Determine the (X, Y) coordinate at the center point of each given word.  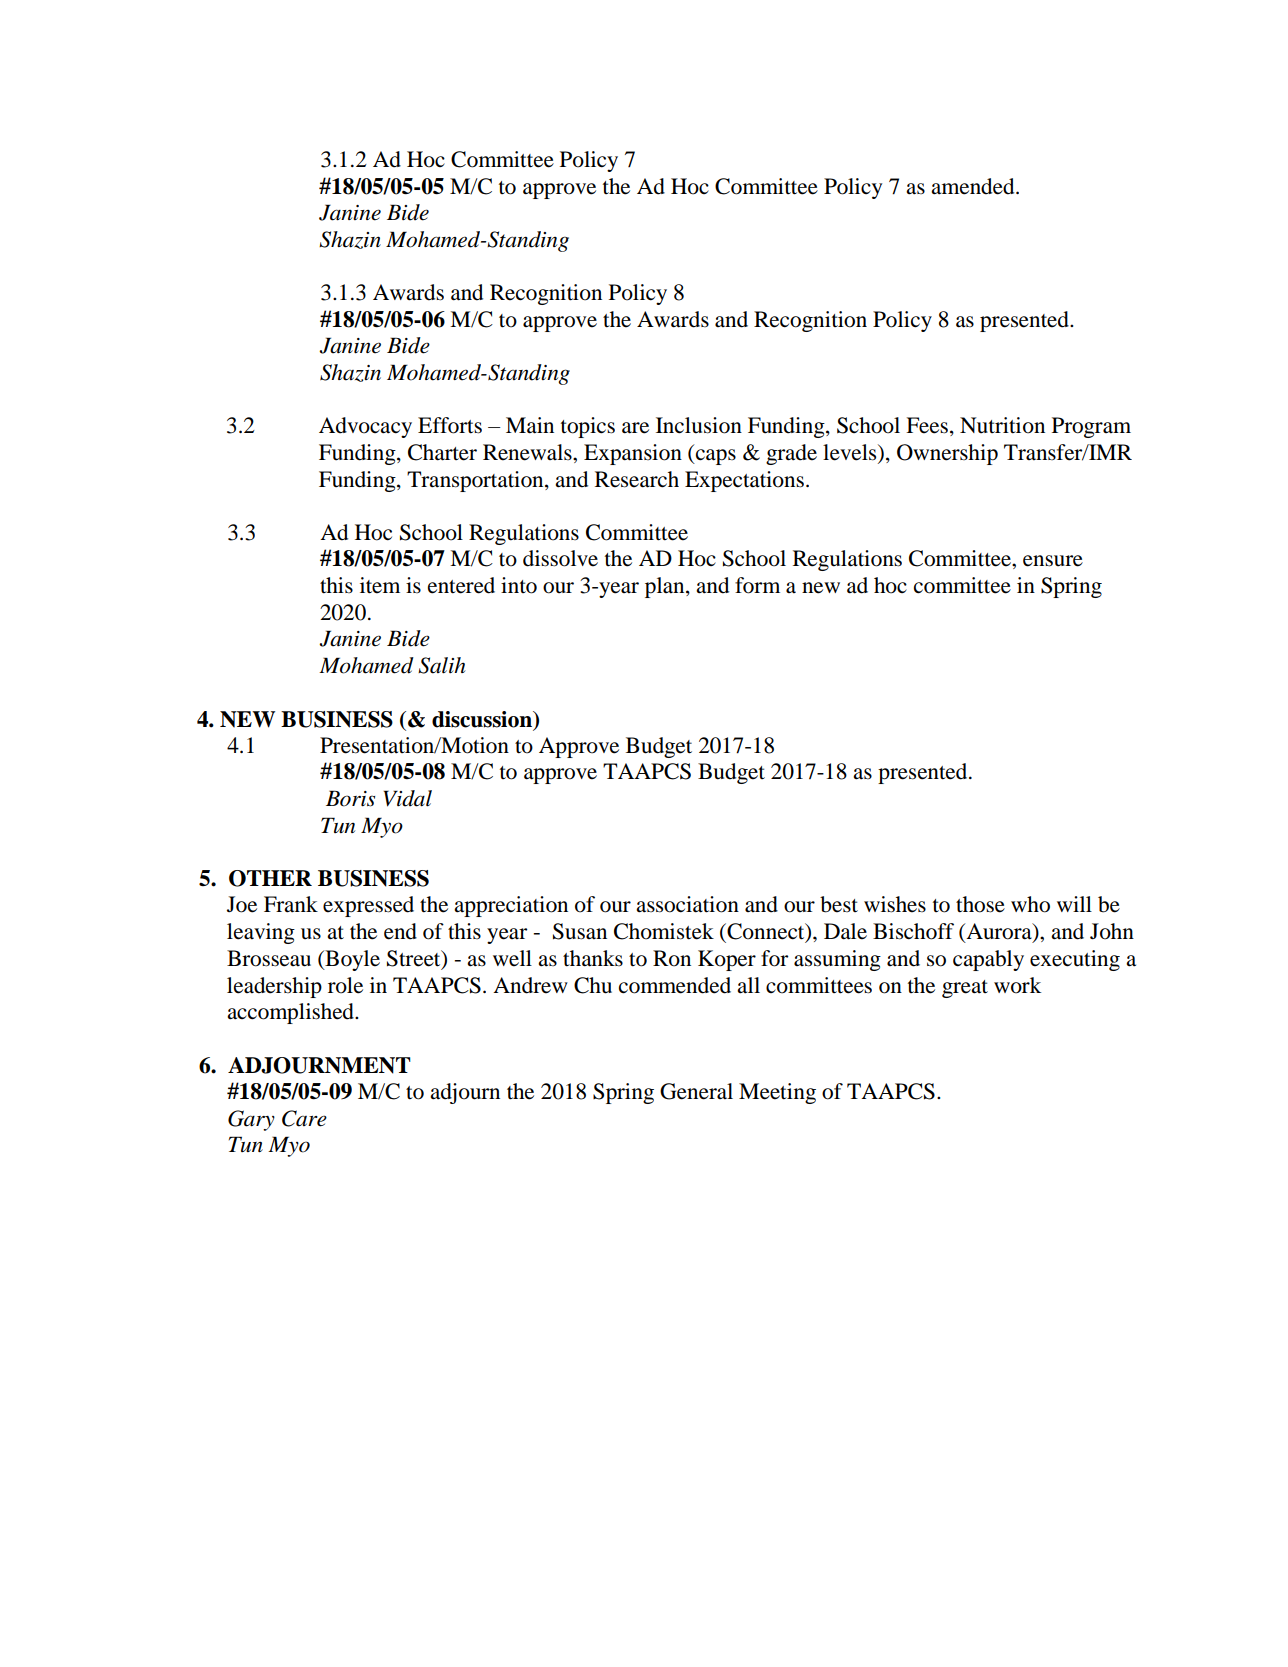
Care (304, 1118)
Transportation (476, 481)
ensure (1053, 561)
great (965, 989)
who (1030, 904)
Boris (350, 798)
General (696, 1091)
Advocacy (365, 427)
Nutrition (1002, 425)
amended (974, 186)
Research (637, 479)
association (687, 904)
